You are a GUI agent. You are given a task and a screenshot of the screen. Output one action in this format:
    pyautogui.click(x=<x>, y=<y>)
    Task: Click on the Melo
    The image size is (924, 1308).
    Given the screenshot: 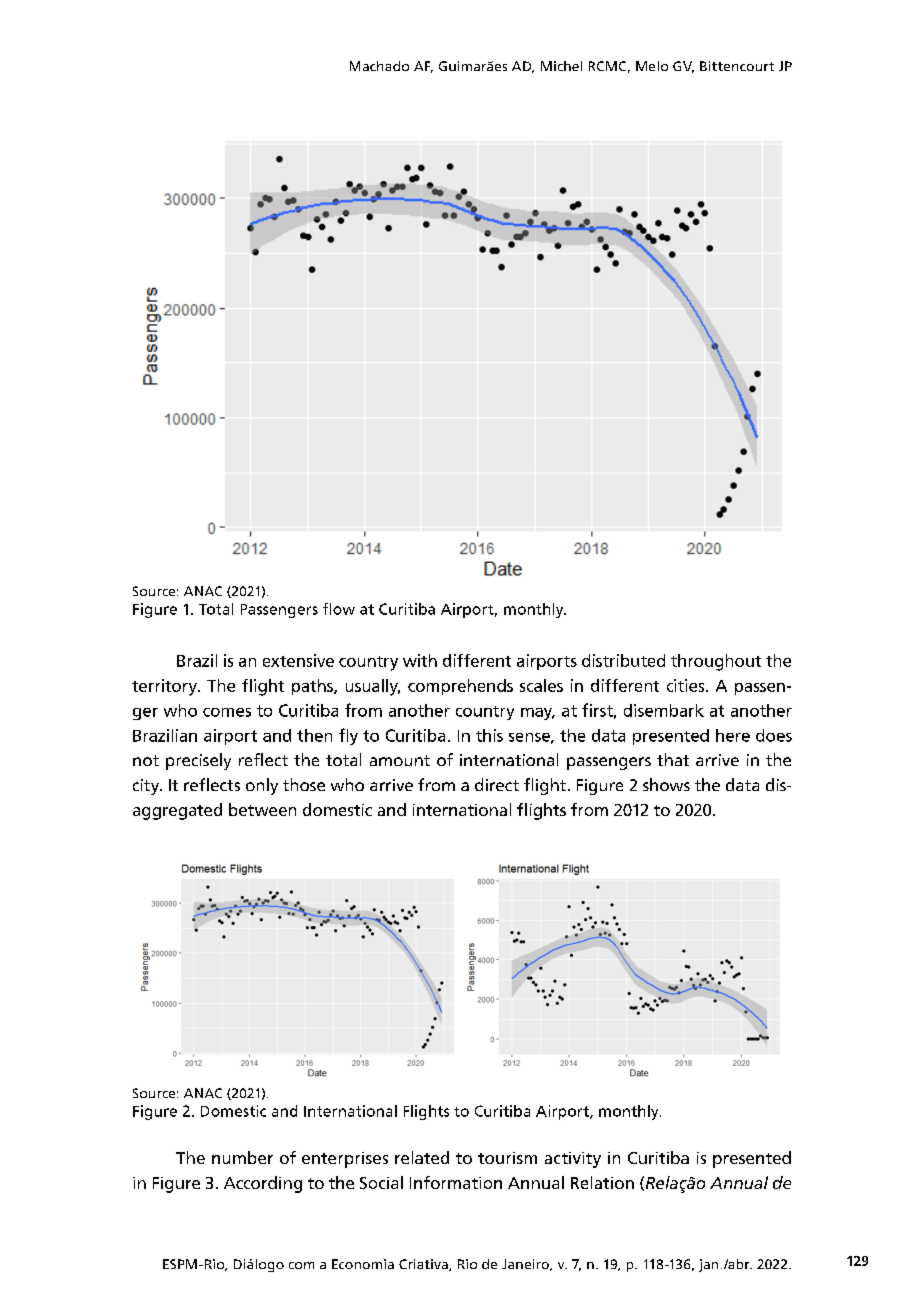 What is the action you would take?
    pyautogui.click(x=652, y=66)
